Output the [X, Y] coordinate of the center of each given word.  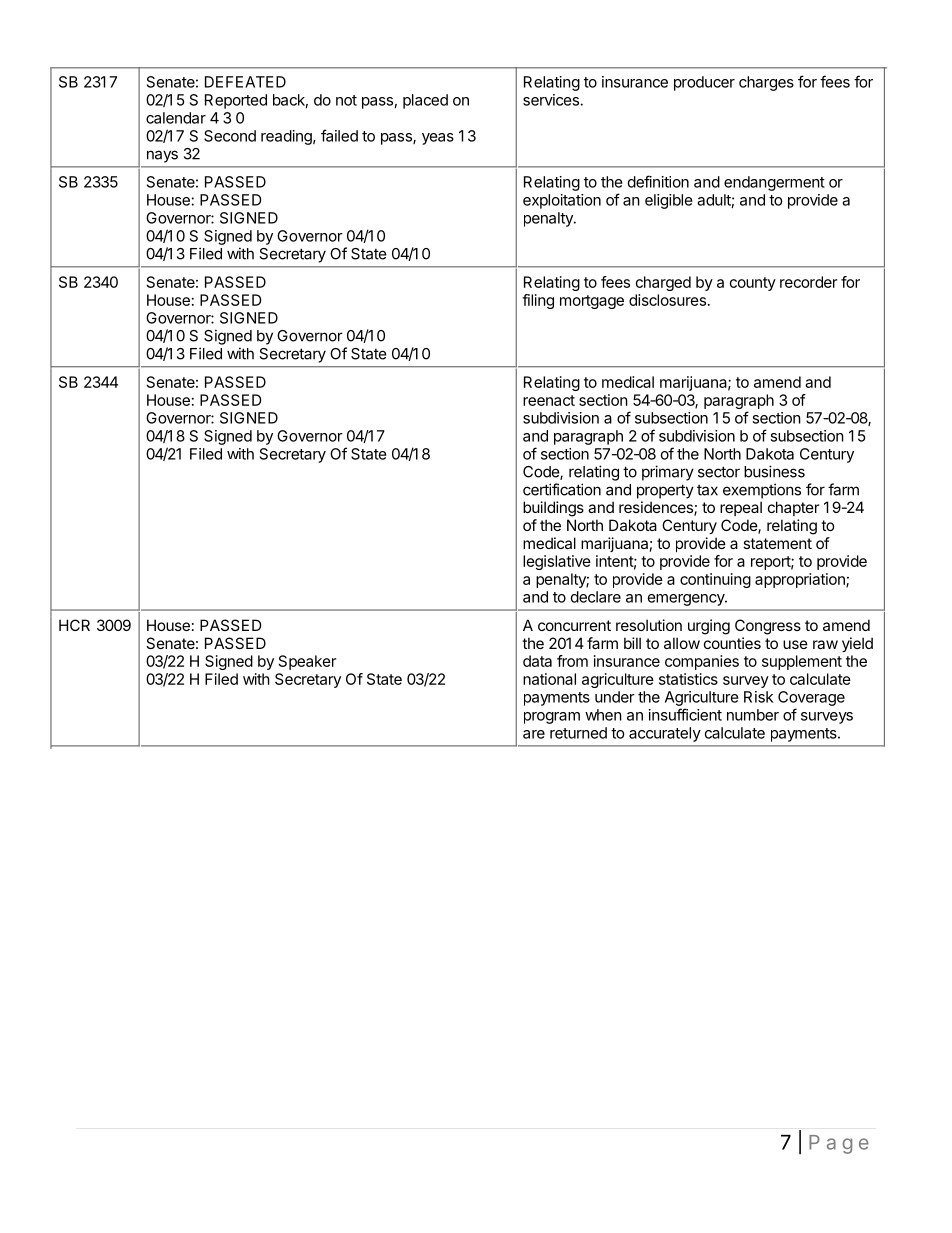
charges [766, 83]
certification [562, 489]
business [774, 471]
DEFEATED [245, 82]
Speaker [307, 662]
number [753, 715]
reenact [549, 400]
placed [425, 101]
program [552, 718]
